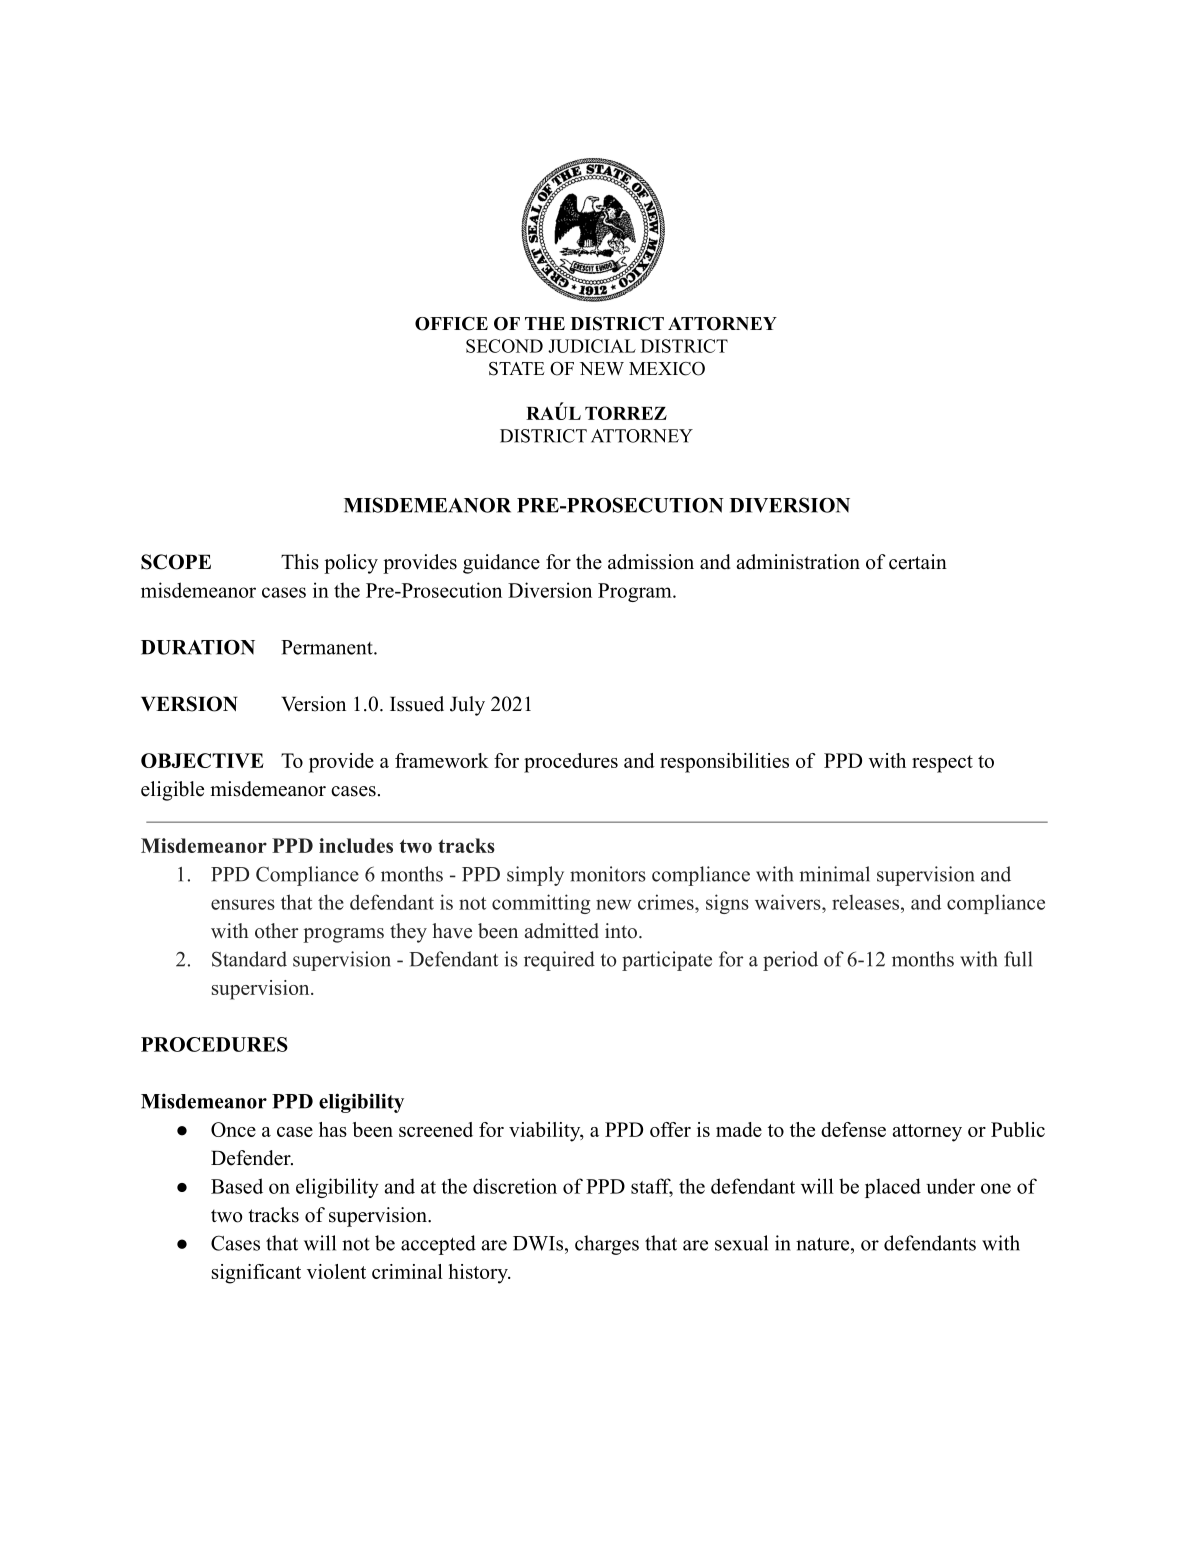 Image resolution: width=1194 pixels, height=1545 pixels. Describe the element at coordinates (592, 346) in the page. I see `JUDICIAL` at that location.
